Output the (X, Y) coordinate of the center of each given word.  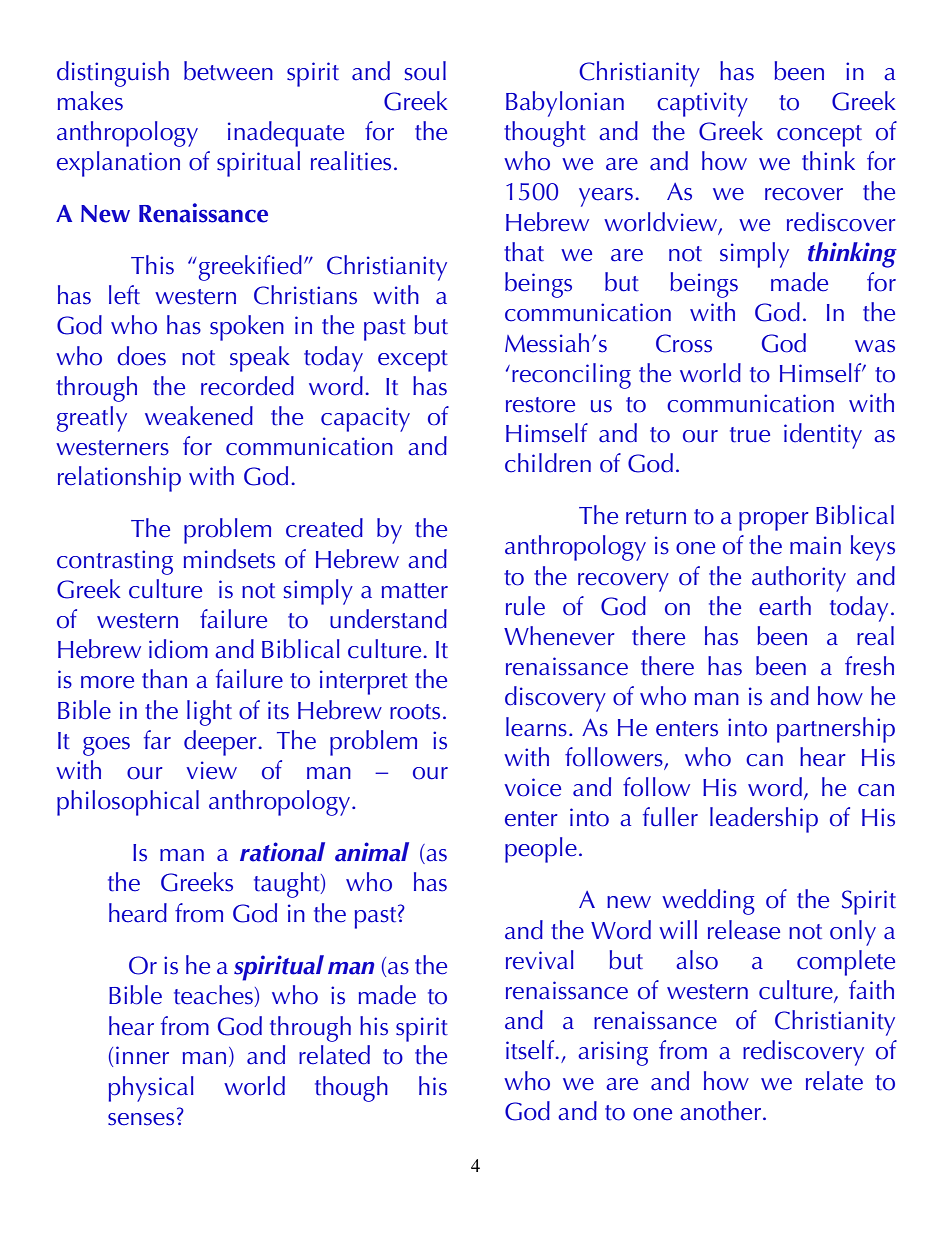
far (157, 740)
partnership (836, 730)
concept (819, 136)
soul (425, 71)
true (750, 435)
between (228, 71)
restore (540, 405)
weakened (199, 416)
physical (151, 1089)
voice (532, 787)
